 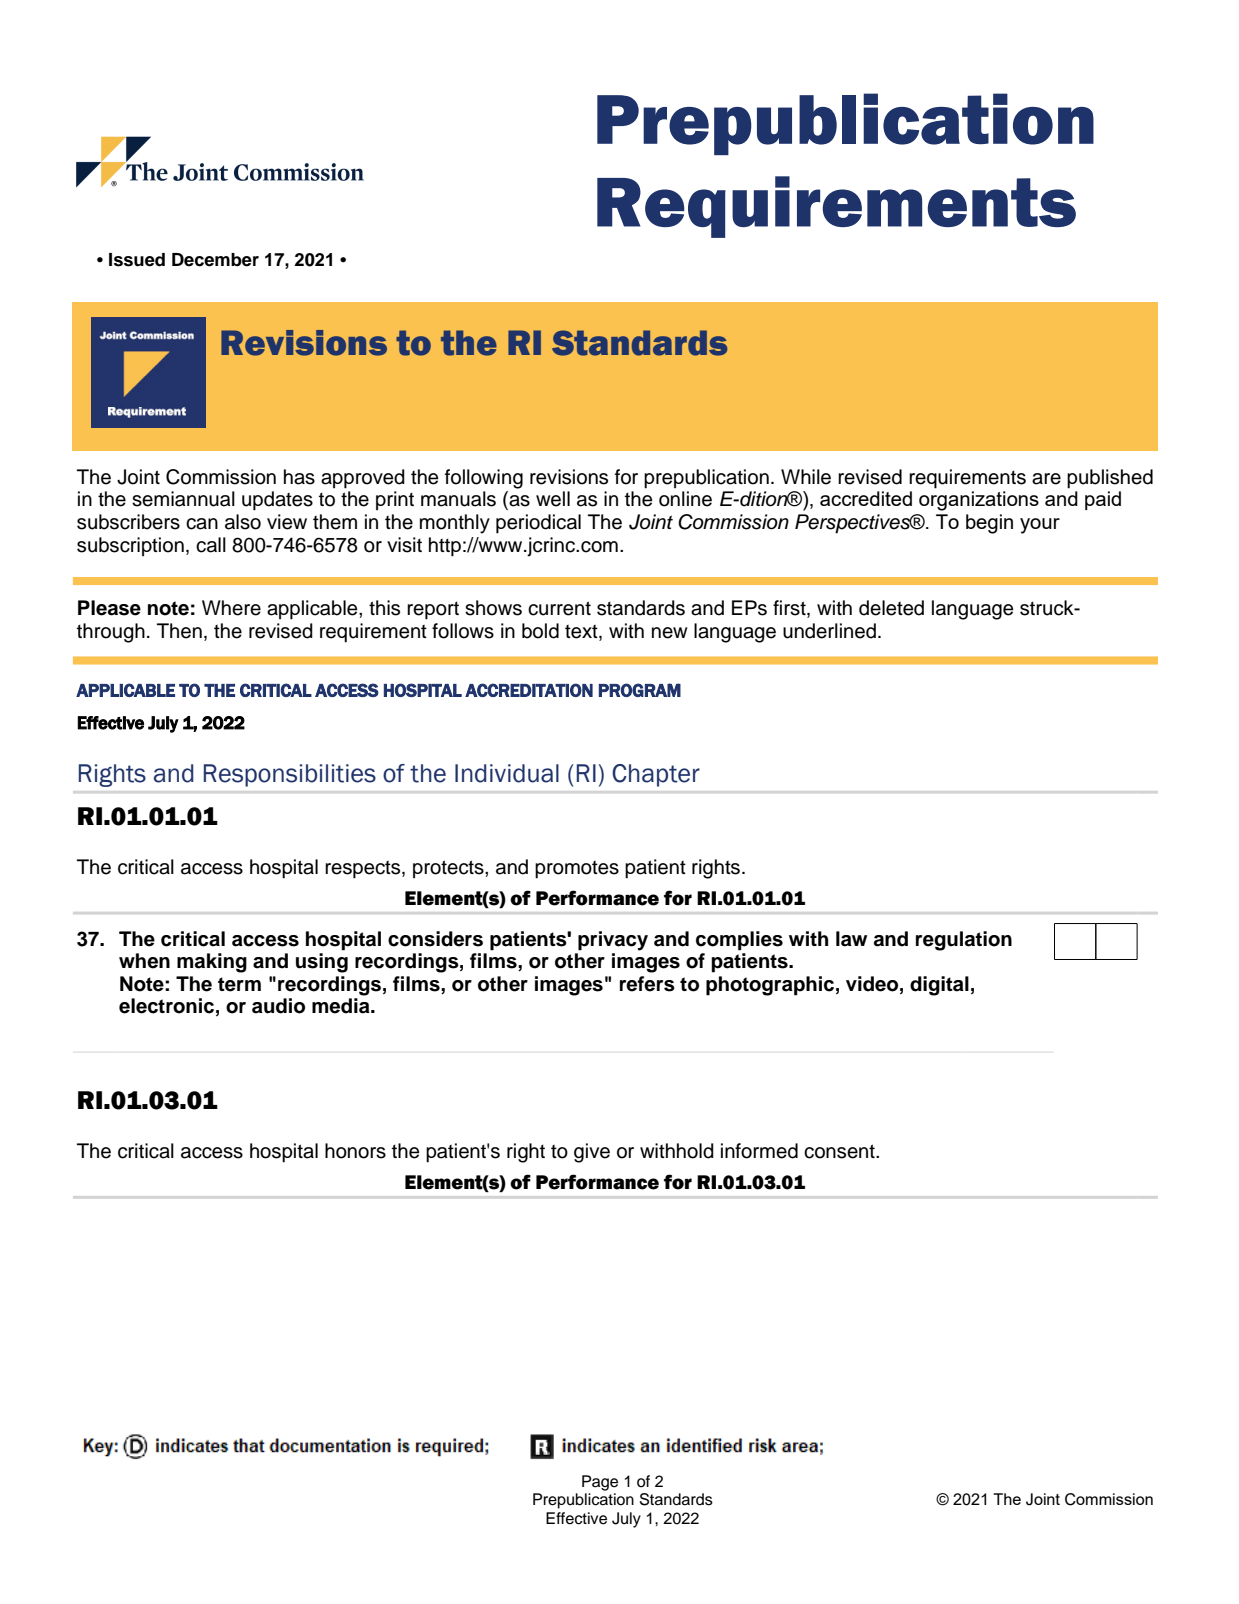 I want to click on December, so click(x=215, y=260).
